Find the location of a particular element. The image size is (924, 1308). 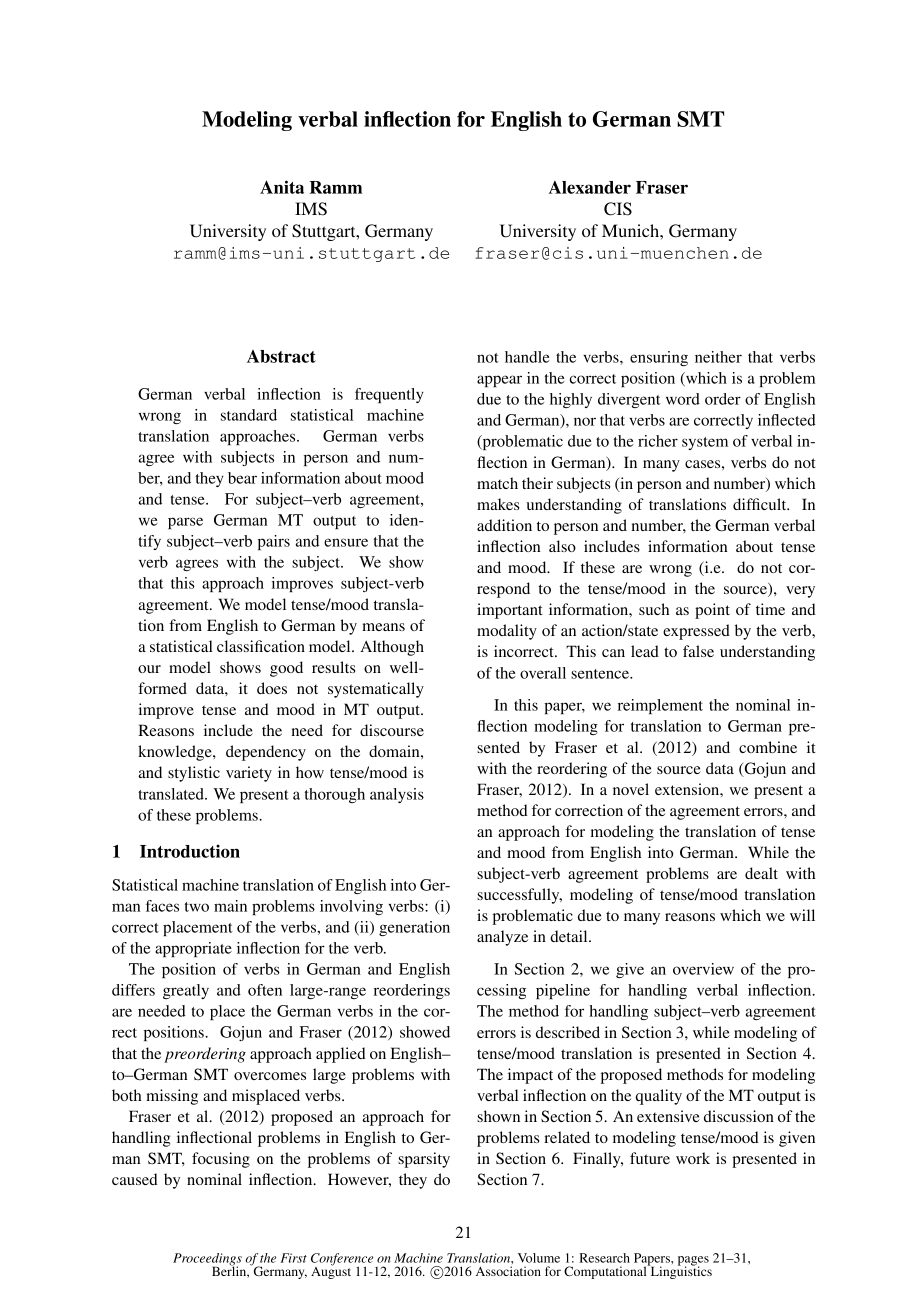

discourse is located at coordinates (392, 730).
